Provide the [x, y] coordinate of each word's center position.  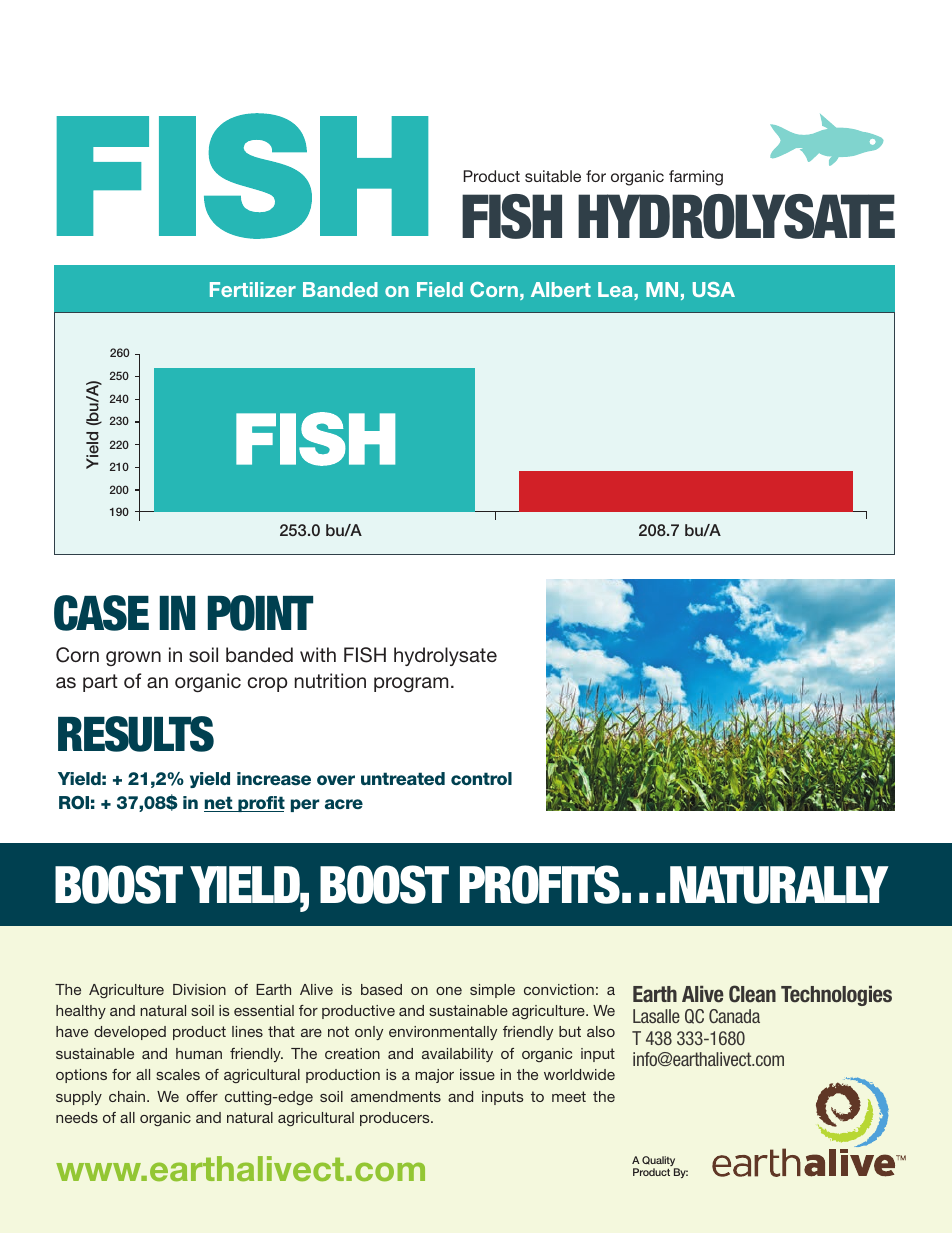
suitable [553, 176]
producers [396, 1119]
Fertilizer [253, 289]
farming [696, 178]
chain [128, 1096]
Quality [660, 1162]
